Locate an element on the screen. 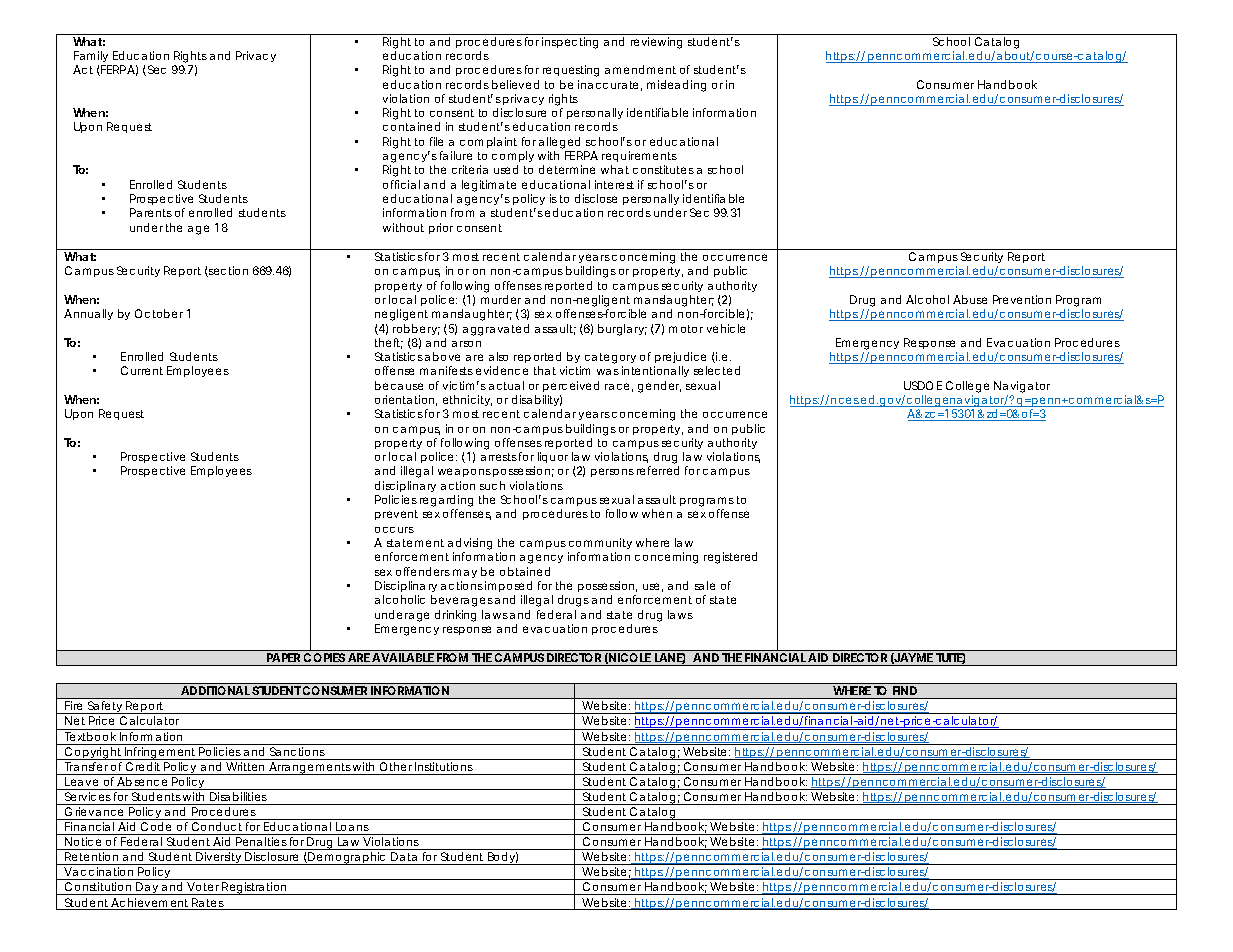 Image resolution: width=1233 pixels, height=952 pixels. Body is located at coordinates (503, 858).
